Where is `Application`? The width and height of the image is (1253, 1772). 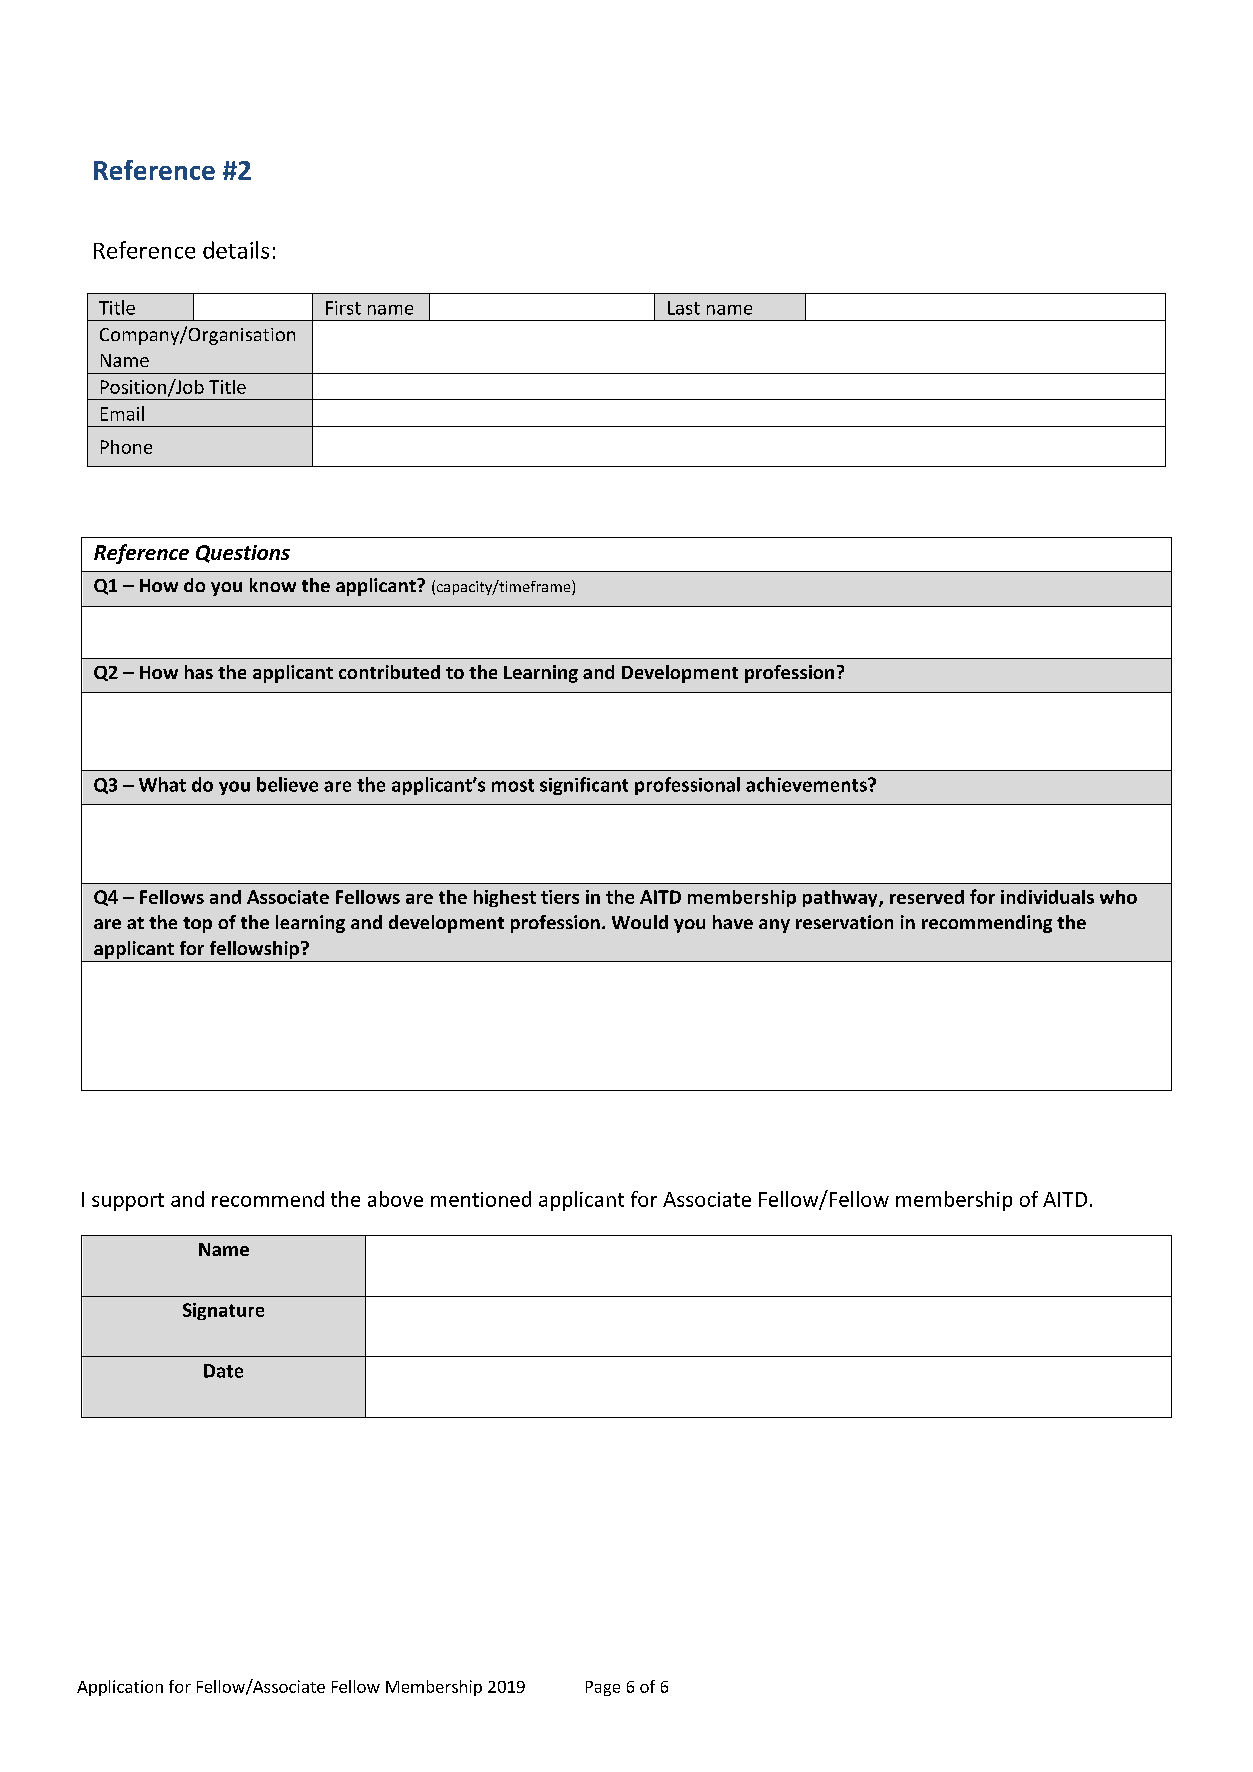
Application is located at coordinates (120, 1688).
